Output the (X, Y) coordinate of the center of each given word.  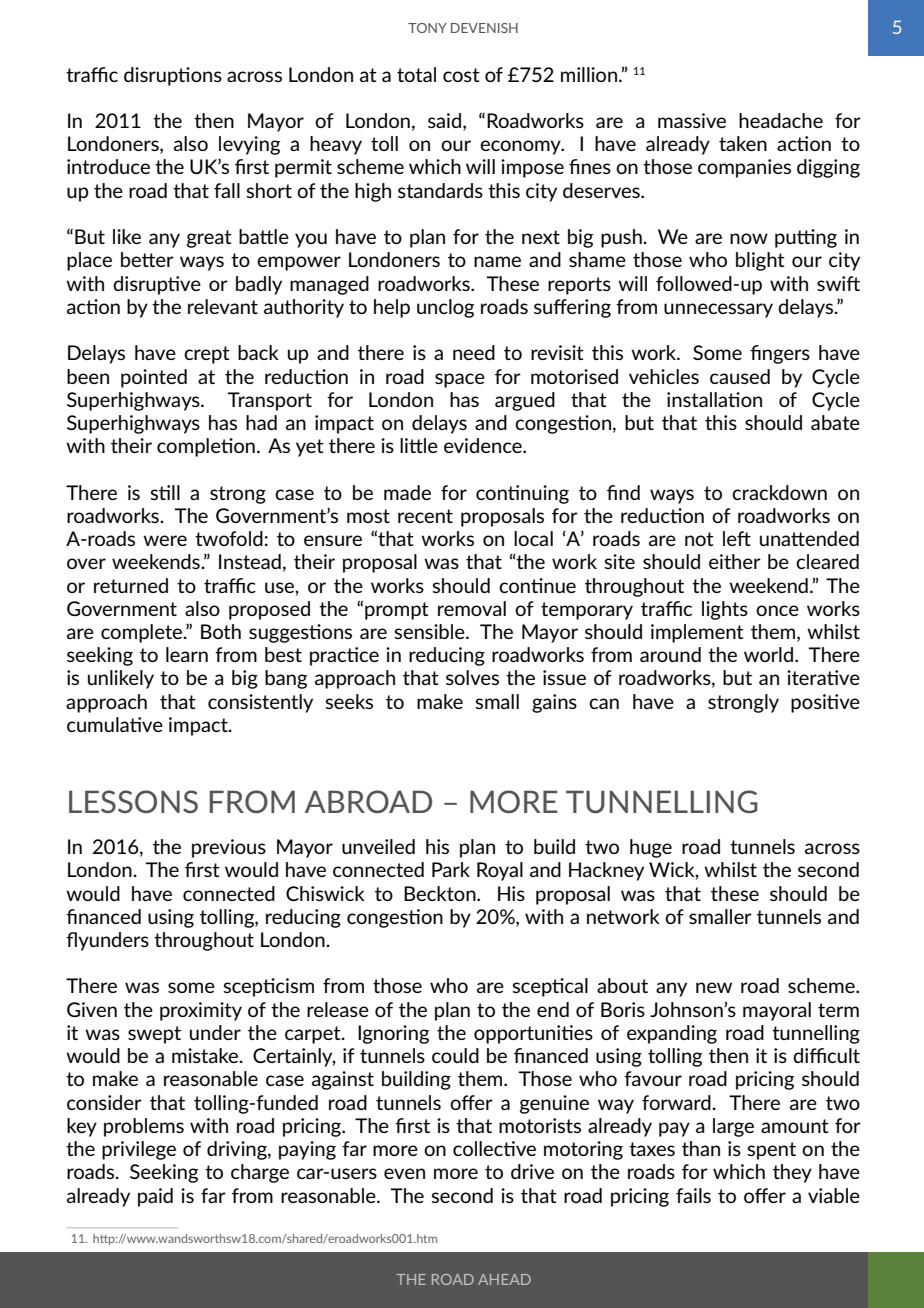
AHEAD (504, 1279)
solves (472, 677)
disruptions (173, 76)
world (768, 654)
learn (187, 654)
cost (461, 75)
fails (693, 1195)
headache (781, 120)
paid (155, 1197)
